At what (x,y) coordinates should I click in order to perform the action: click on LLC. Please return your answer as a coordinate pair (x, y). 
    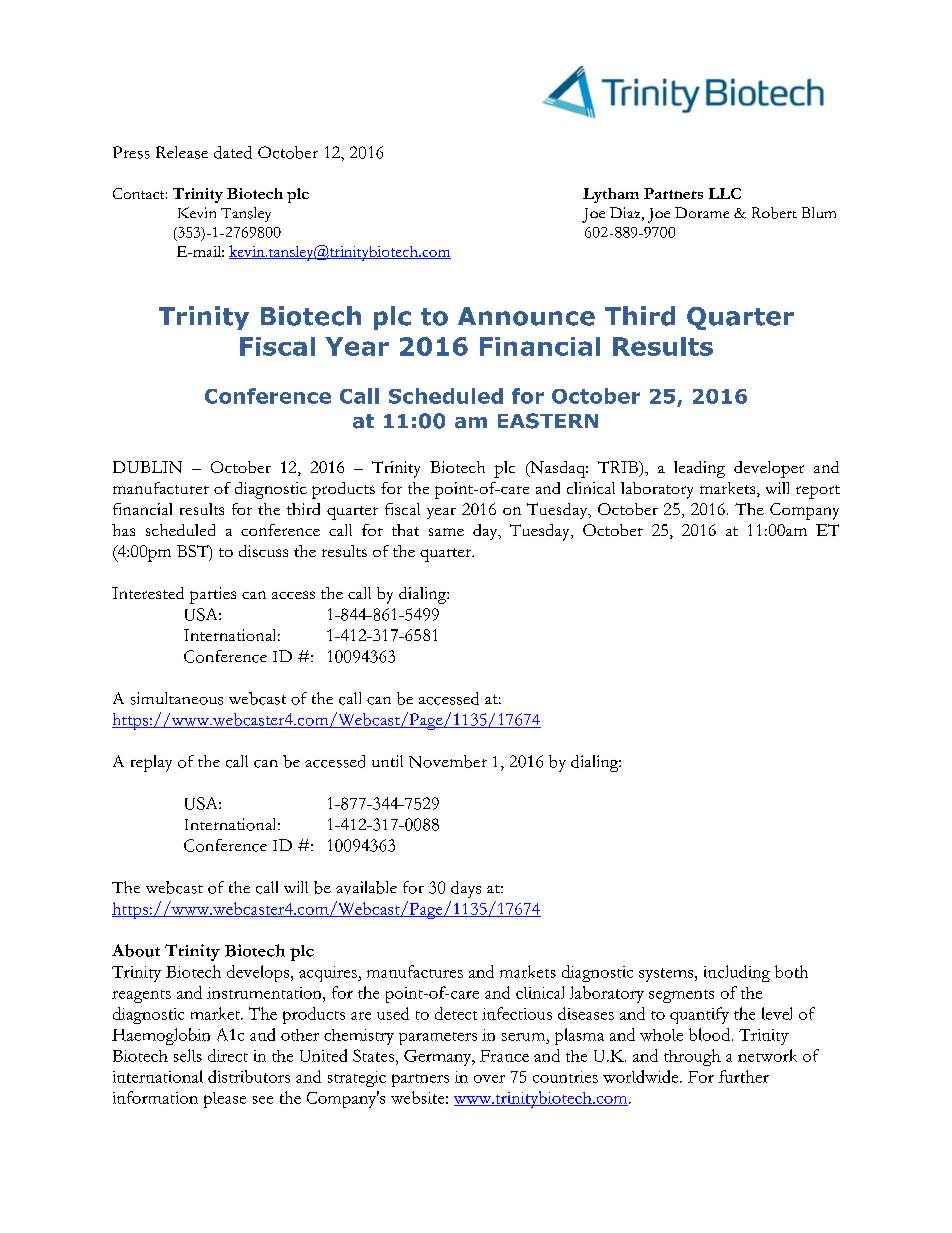
    Looking at the image, I should click on (725, 193).
